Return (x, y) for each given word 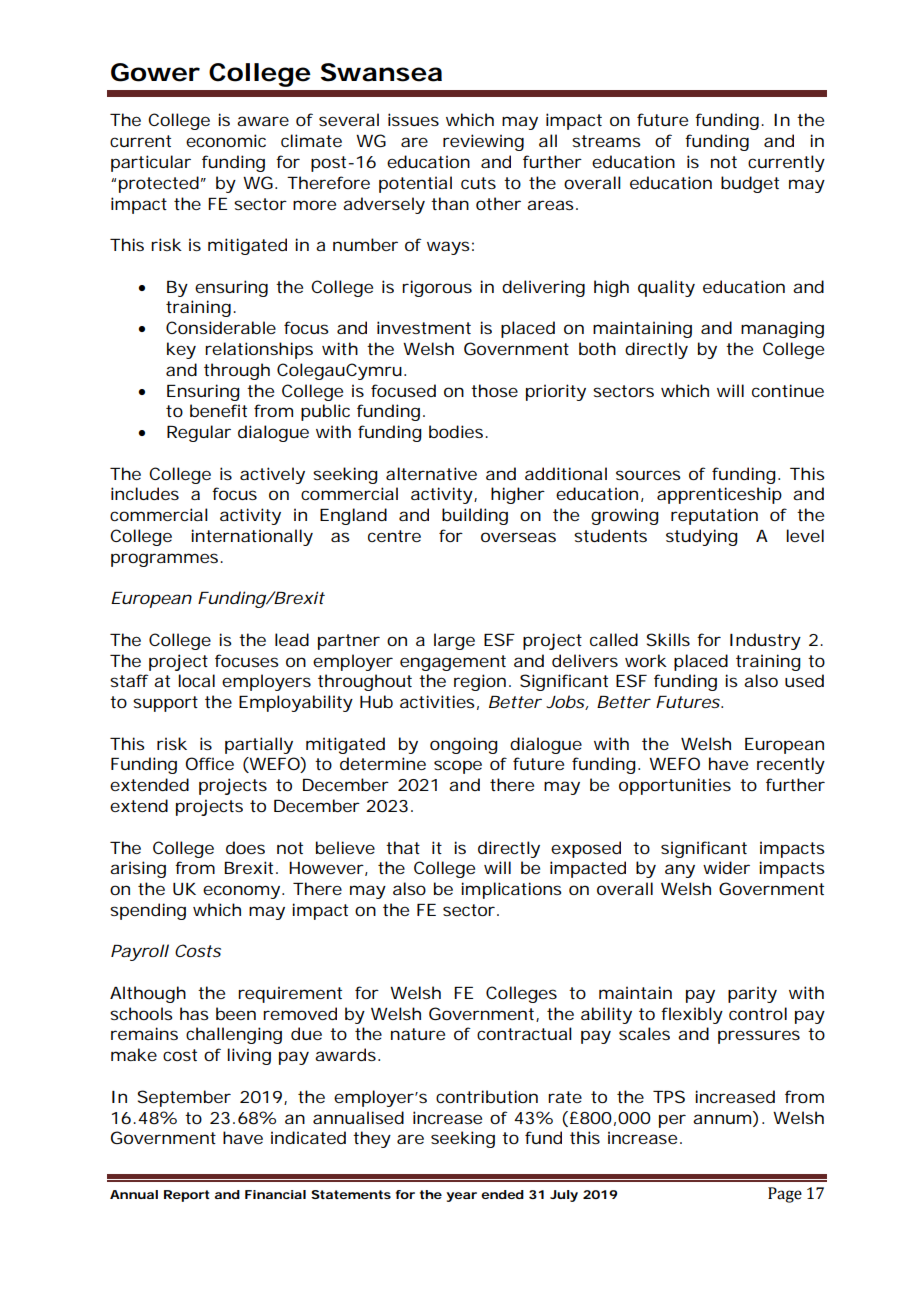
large (454, 641)
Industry (765, 641)
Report (186, 1196)
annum (722, 1119)
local (196, 680)
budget (750, 184)
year (461, 1197)
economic (226, 140)
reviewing (483, 142)
